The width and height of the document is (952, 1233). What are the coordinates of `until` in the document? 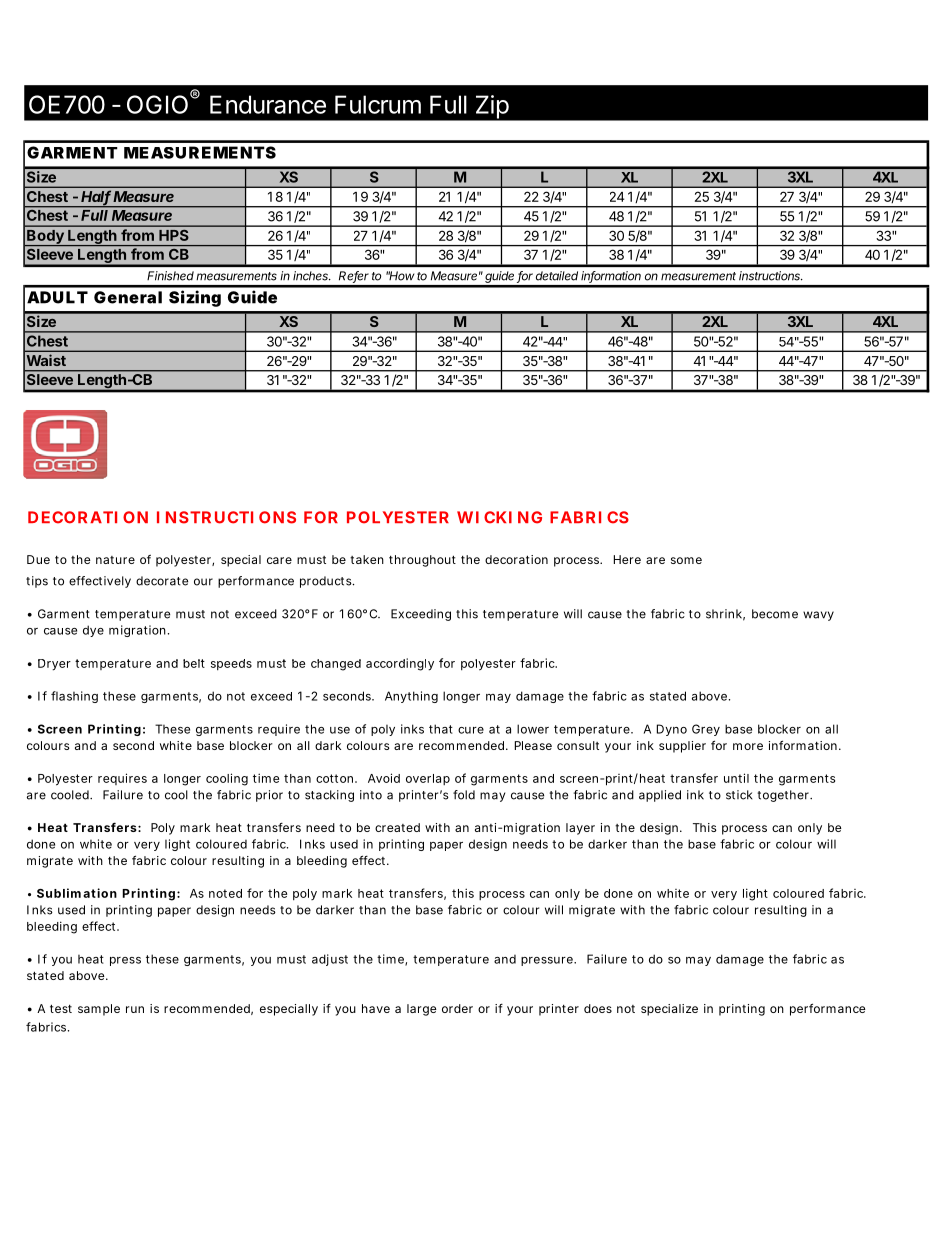 It's located at (736, 778).
